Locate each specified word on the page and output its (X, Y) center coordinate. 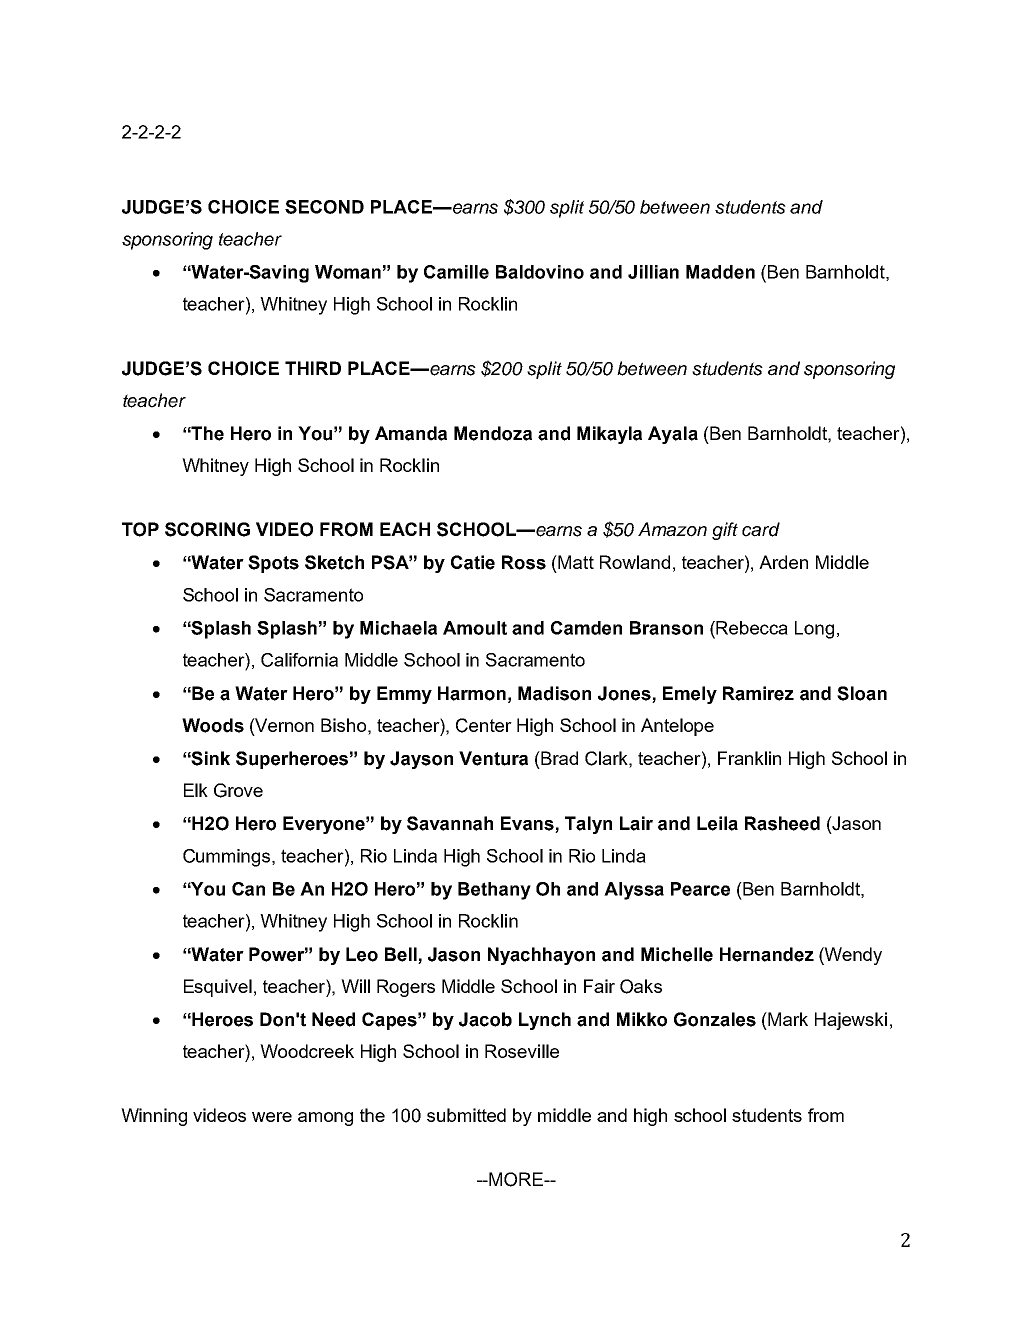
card (761, 529)
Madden (720, 272)
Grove (238, 790)
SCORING (207, 529)
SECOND (324, 207)
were (272, 1117)
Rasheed (782, 823)
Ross (524, 562)
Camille (456, 272)
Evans (528, 824)
